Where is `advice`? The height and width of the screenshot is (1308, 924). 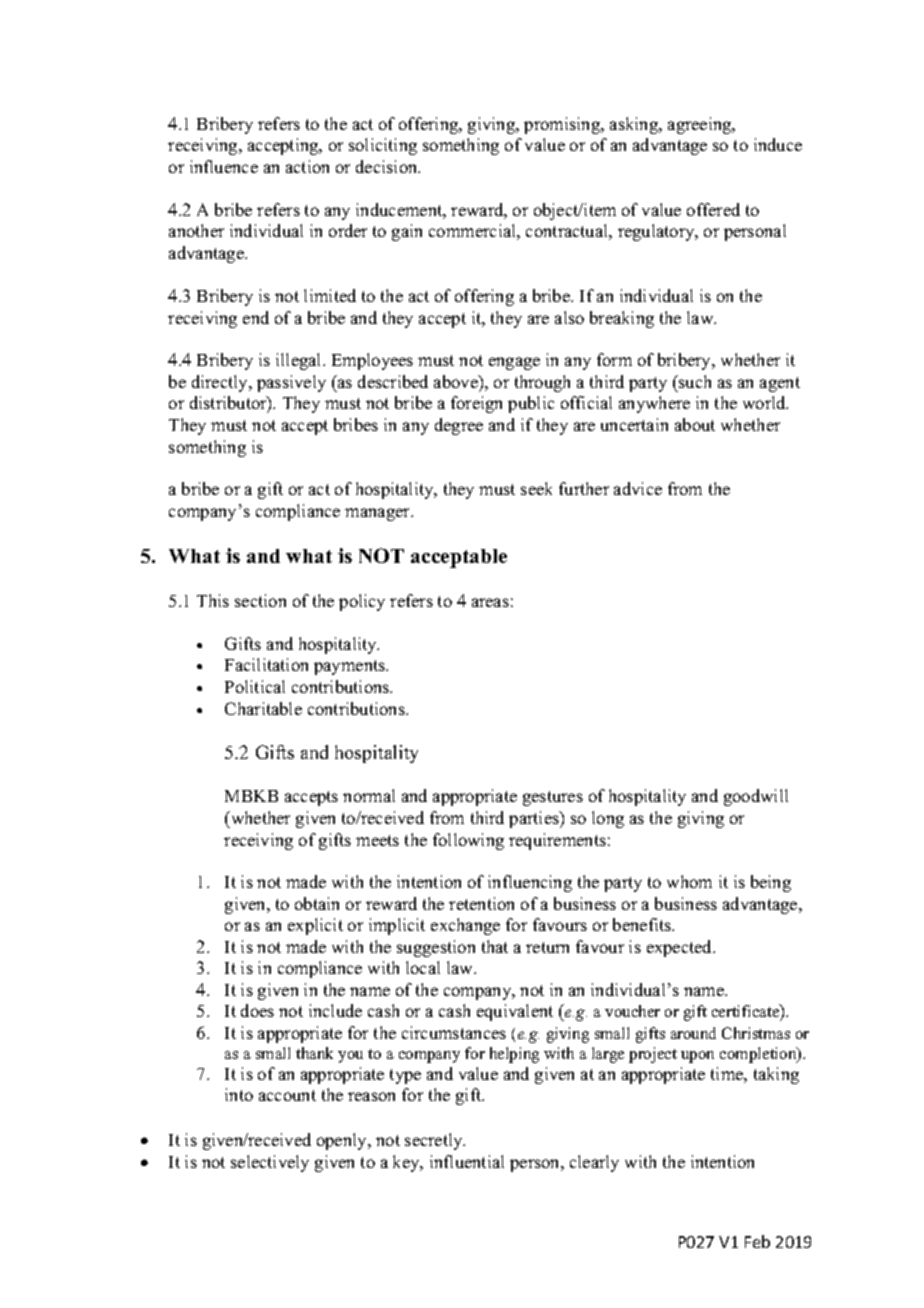 advice is located at coordinates (638, 488).
